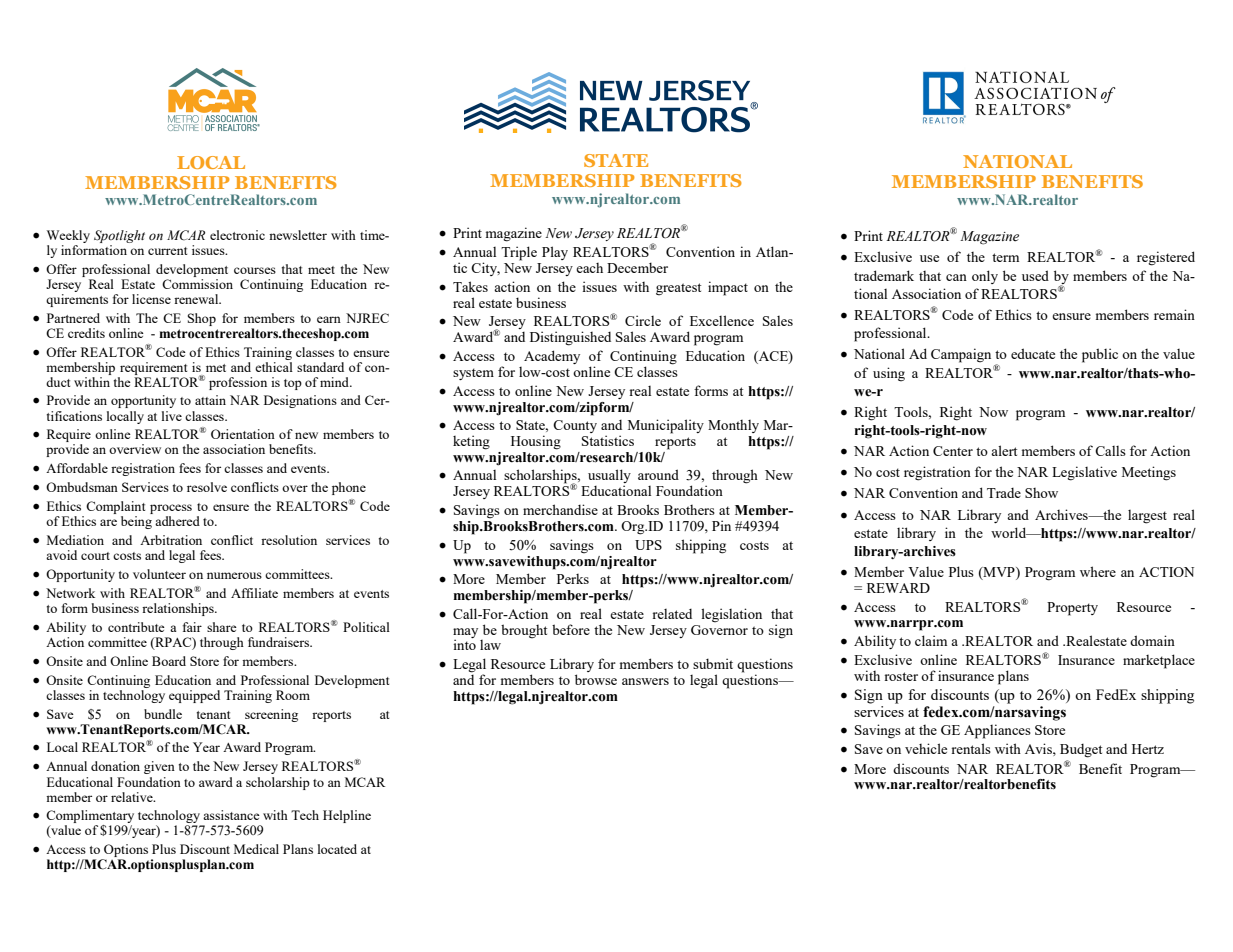 The image size is (1233, 952). What do you see at coordinates (167, 251) in the document?
I see `current` at bounding box center [167, 251].
